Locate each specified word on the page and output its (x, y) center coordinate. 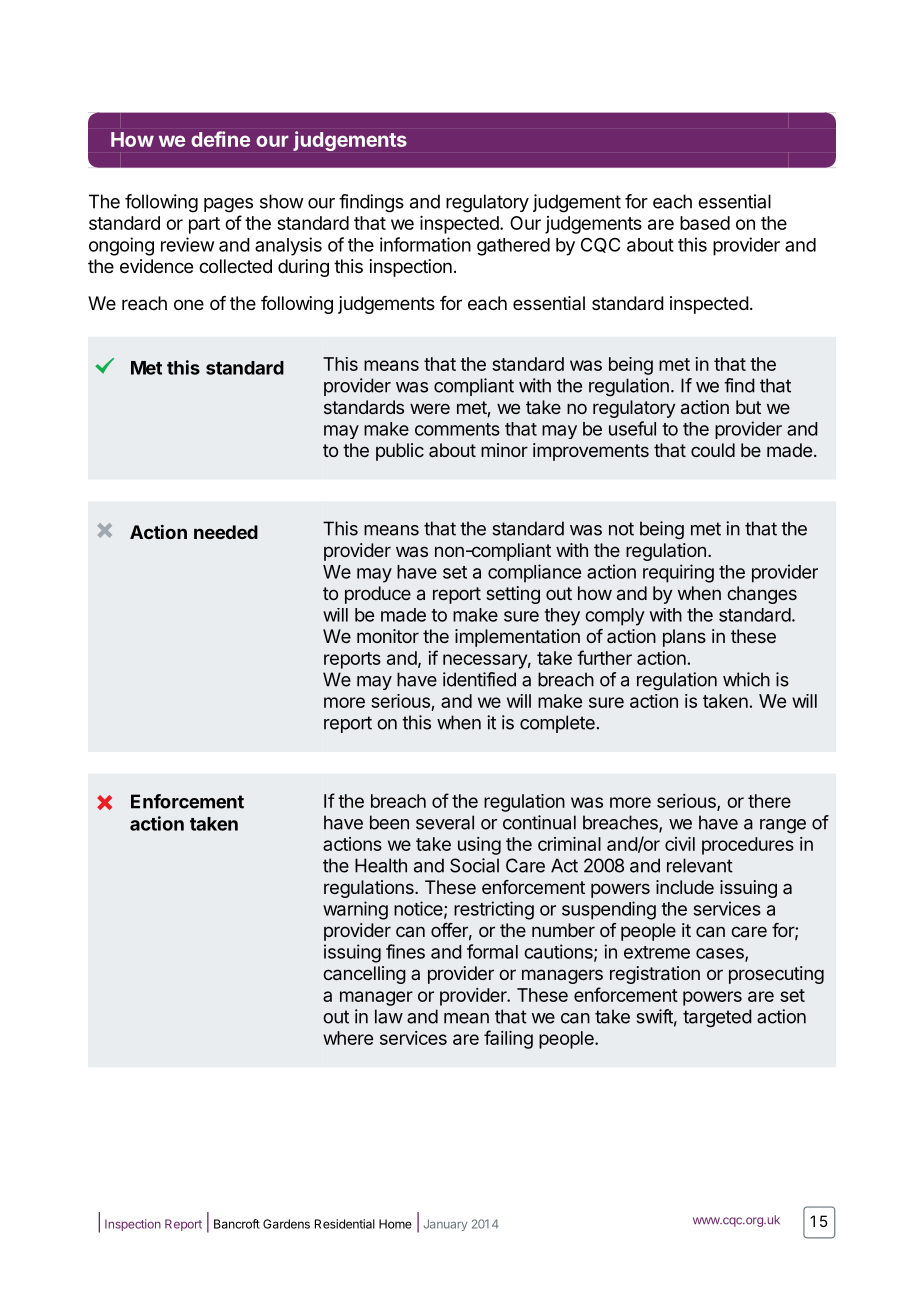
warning (355, 910)
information (425, 244)
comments (457, 429)
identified (479, 679)
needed (226, 532)
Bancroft (237, 1224)
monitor (388, 636)
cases (721, 954)
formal (492, 951)
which (746, 679)
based (705, 223)
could (713, 450)
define (220, 139)
